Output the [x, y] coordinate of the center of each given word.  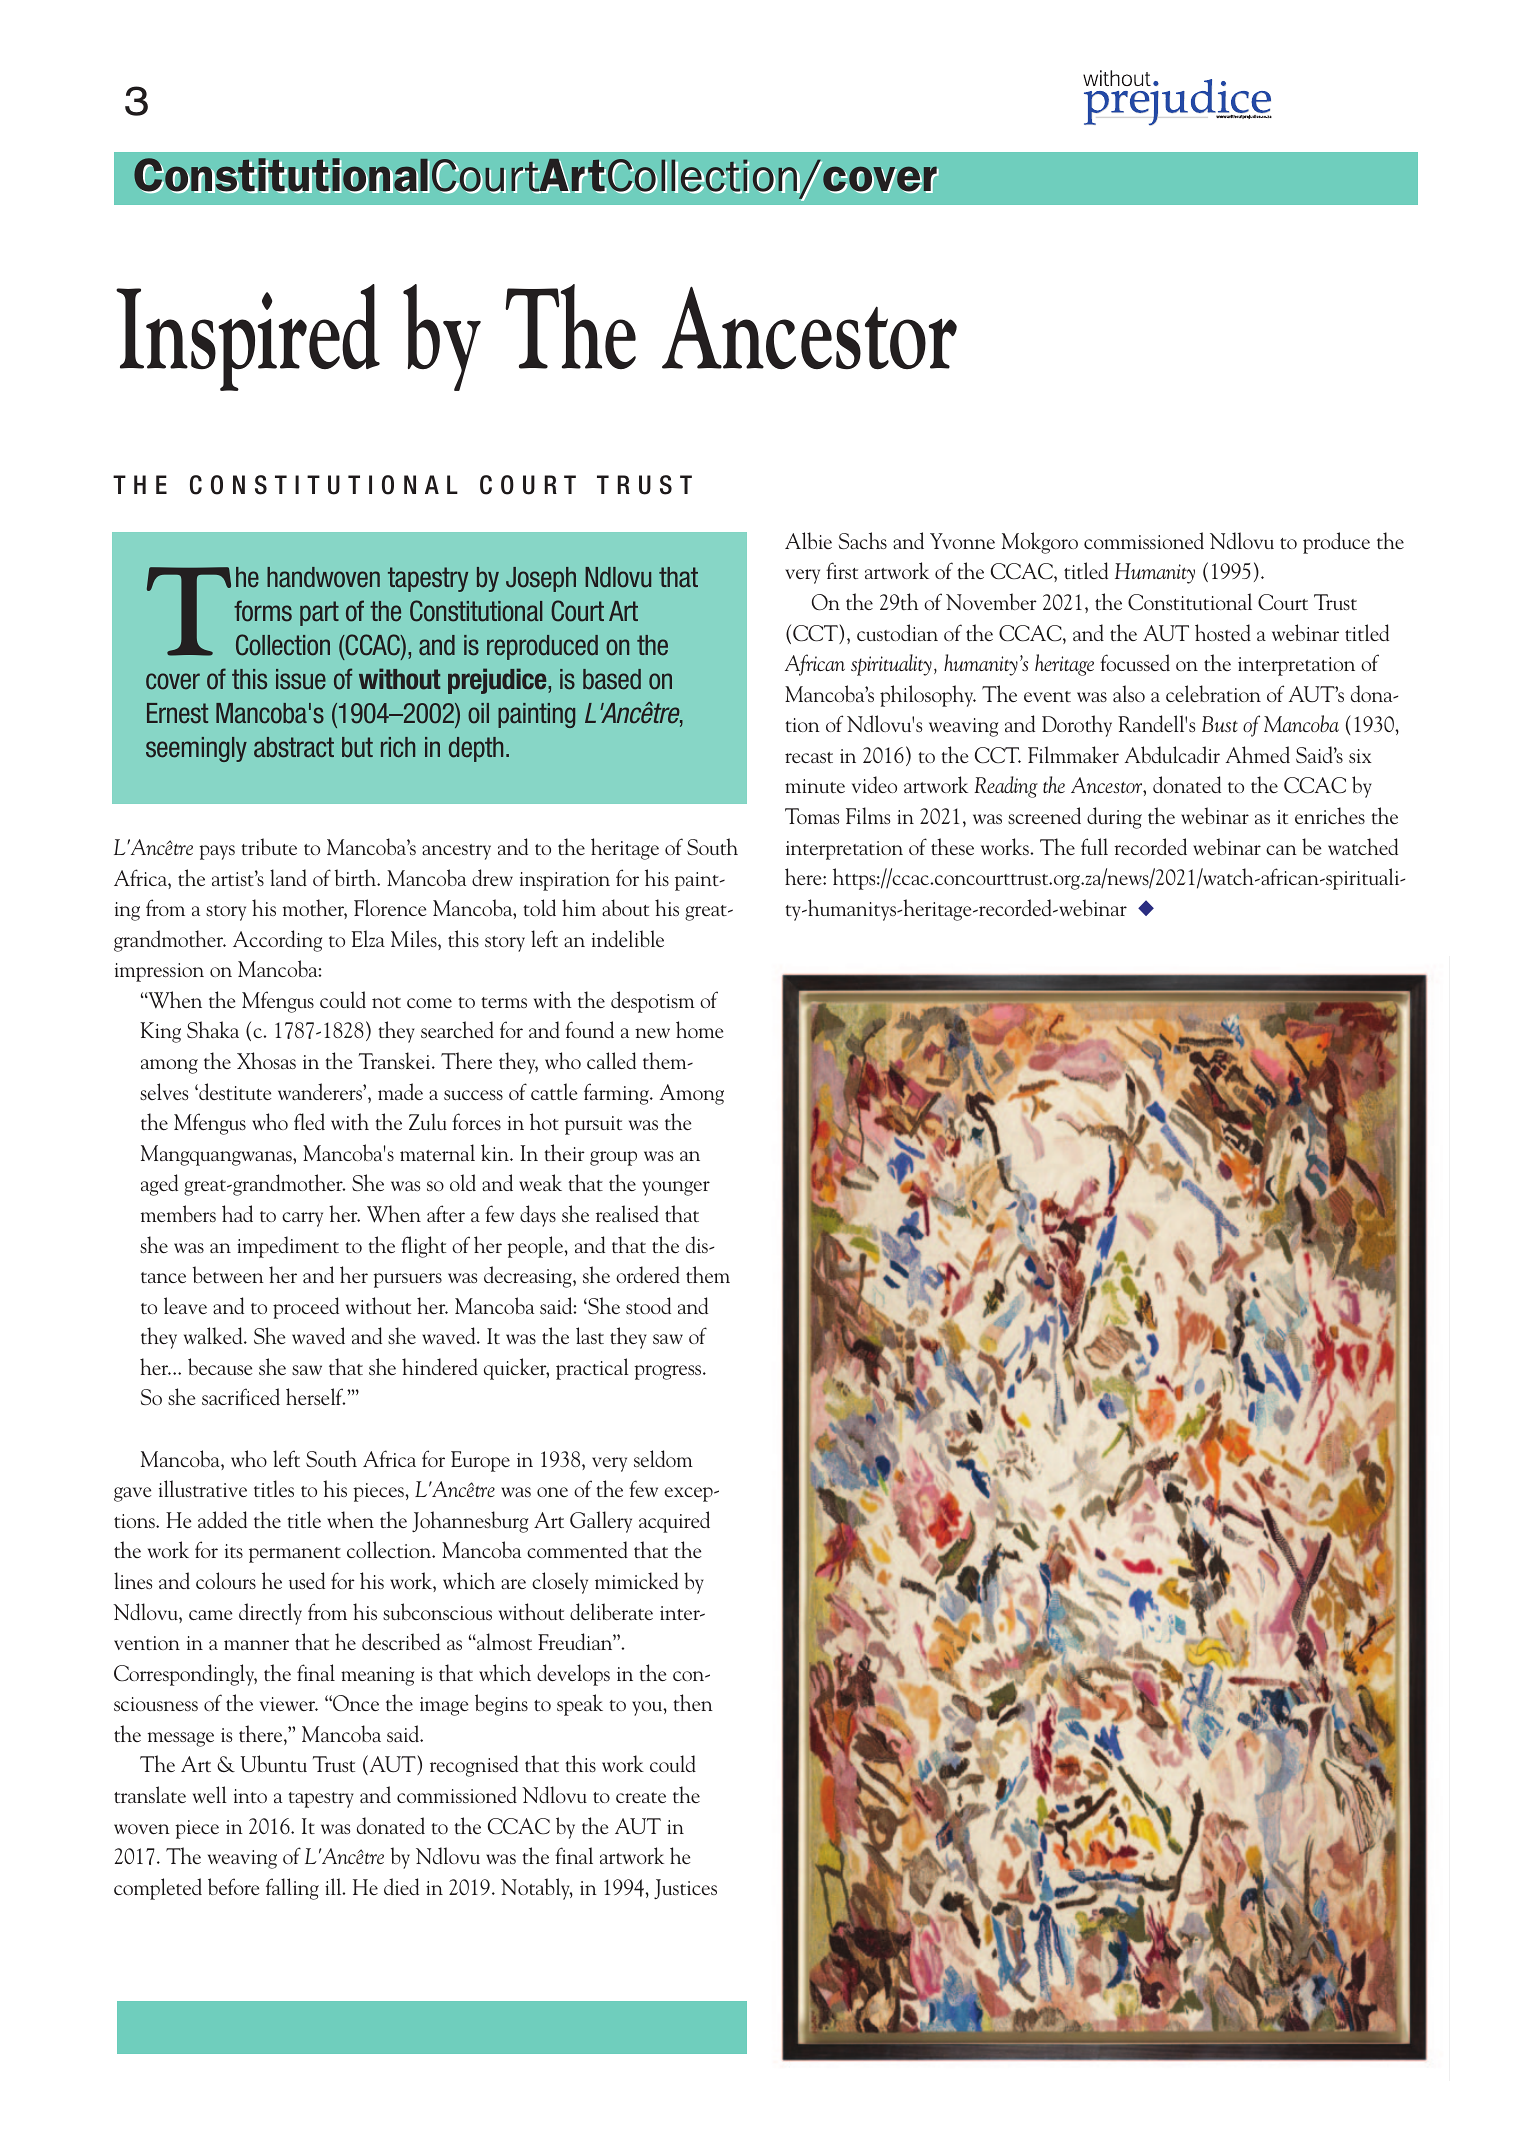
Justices [685, 1889]
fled [309, 1121]
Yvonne [962, 541]
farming [617, 1094]
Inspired [248, 337]
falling [292, 1889]
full [1094, 846]
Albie [808, 540]
